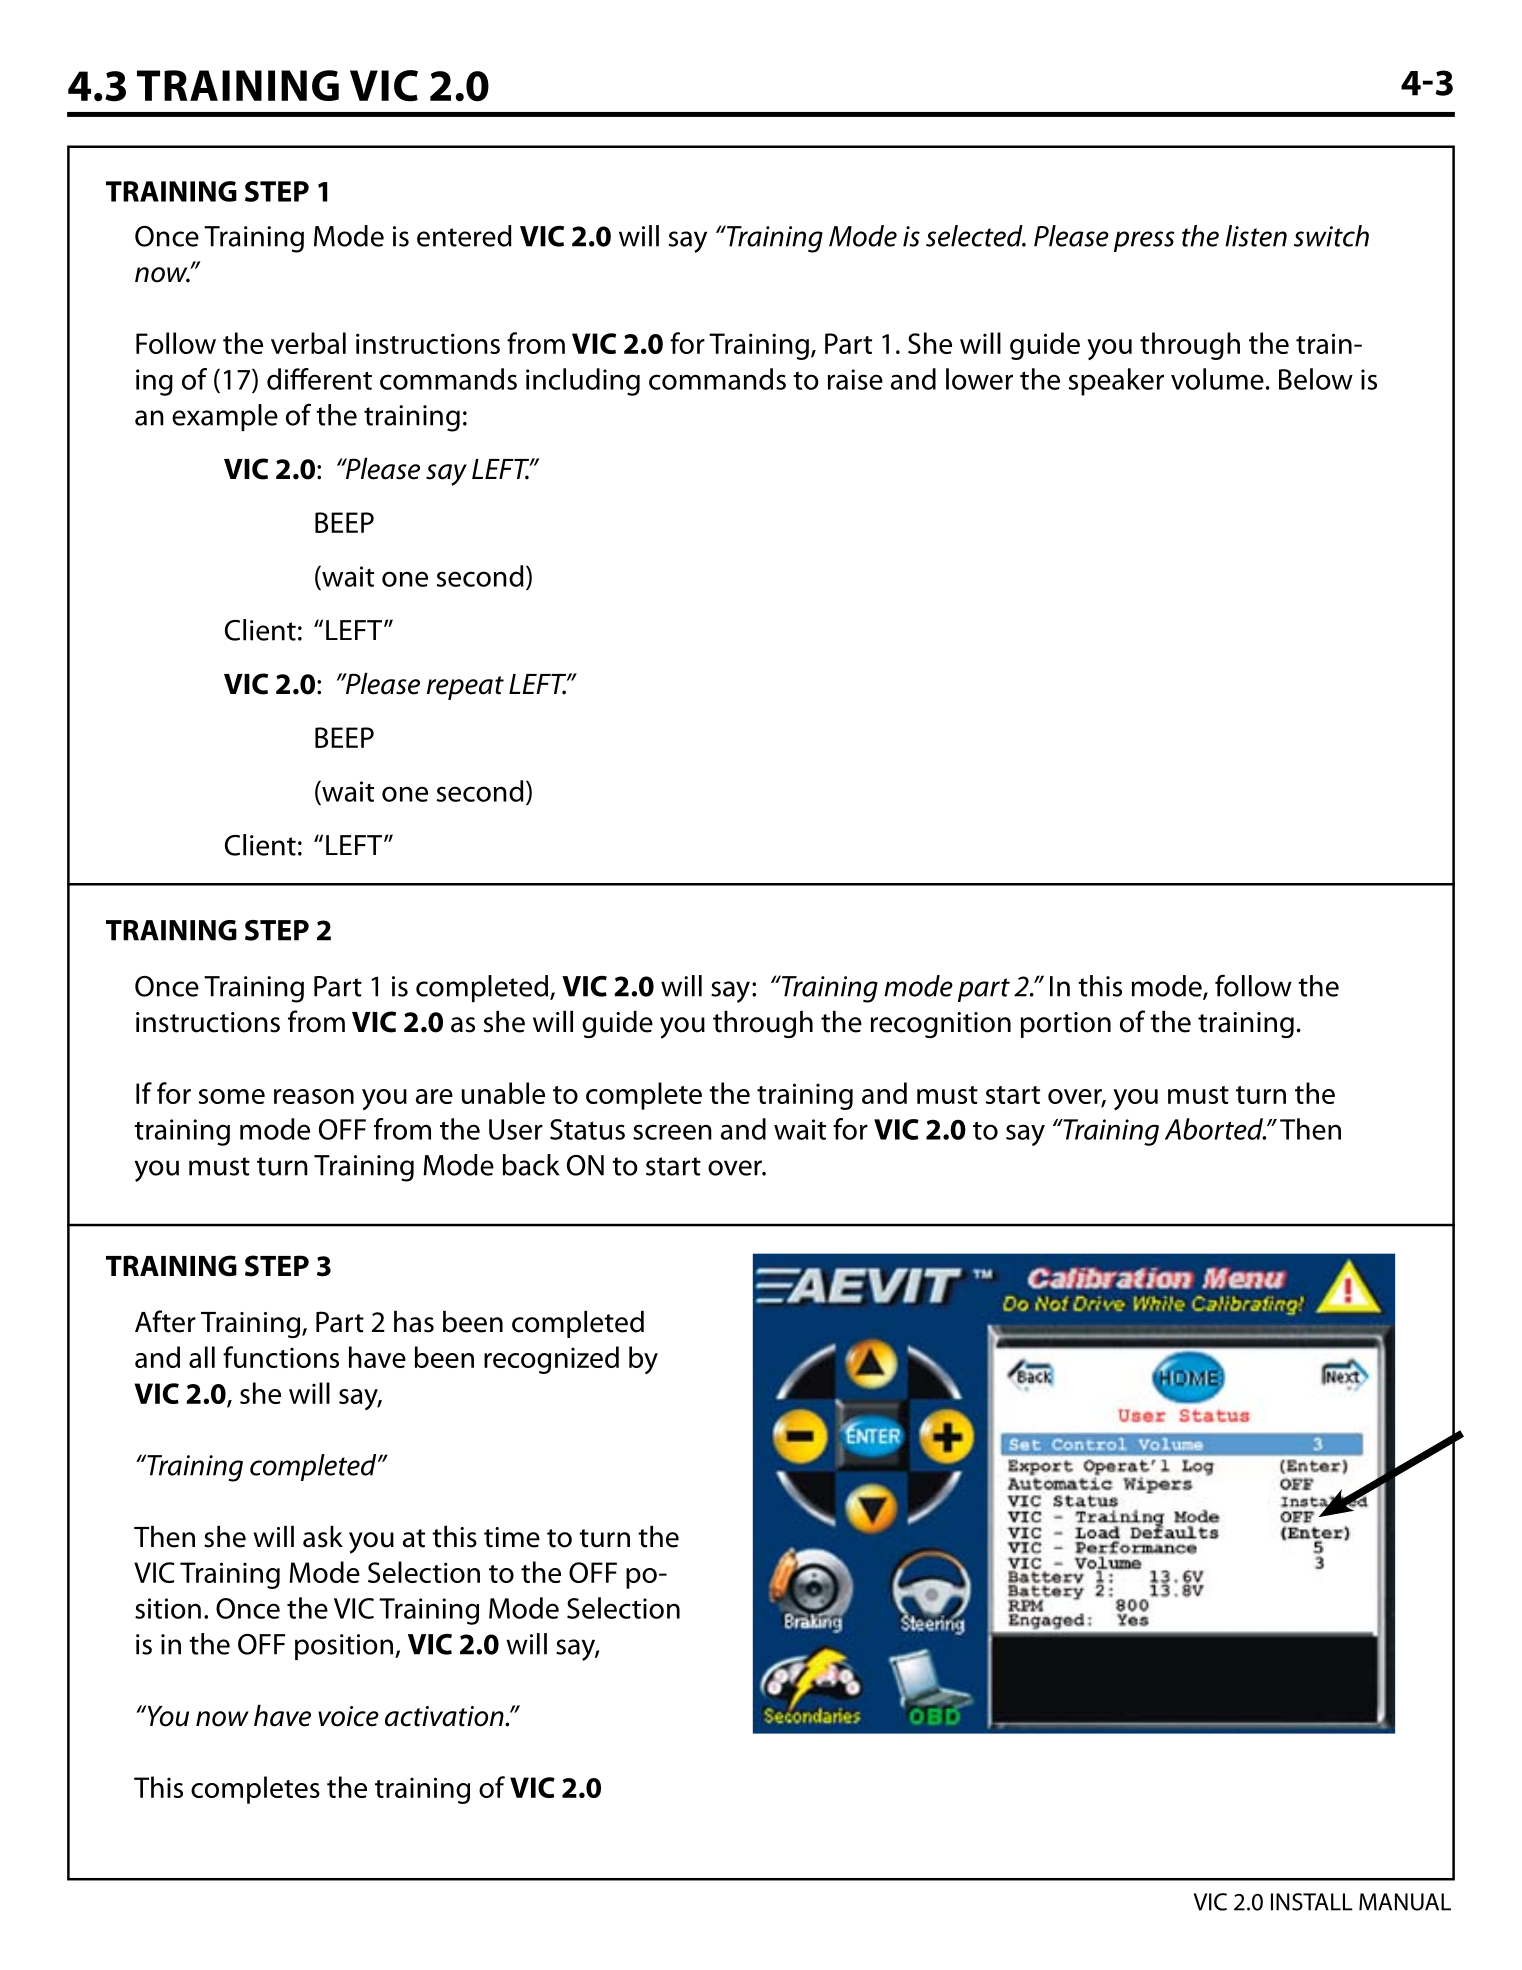  Describe the element at coordinates (445, 1716) in the image. I see `activation` at that location.
